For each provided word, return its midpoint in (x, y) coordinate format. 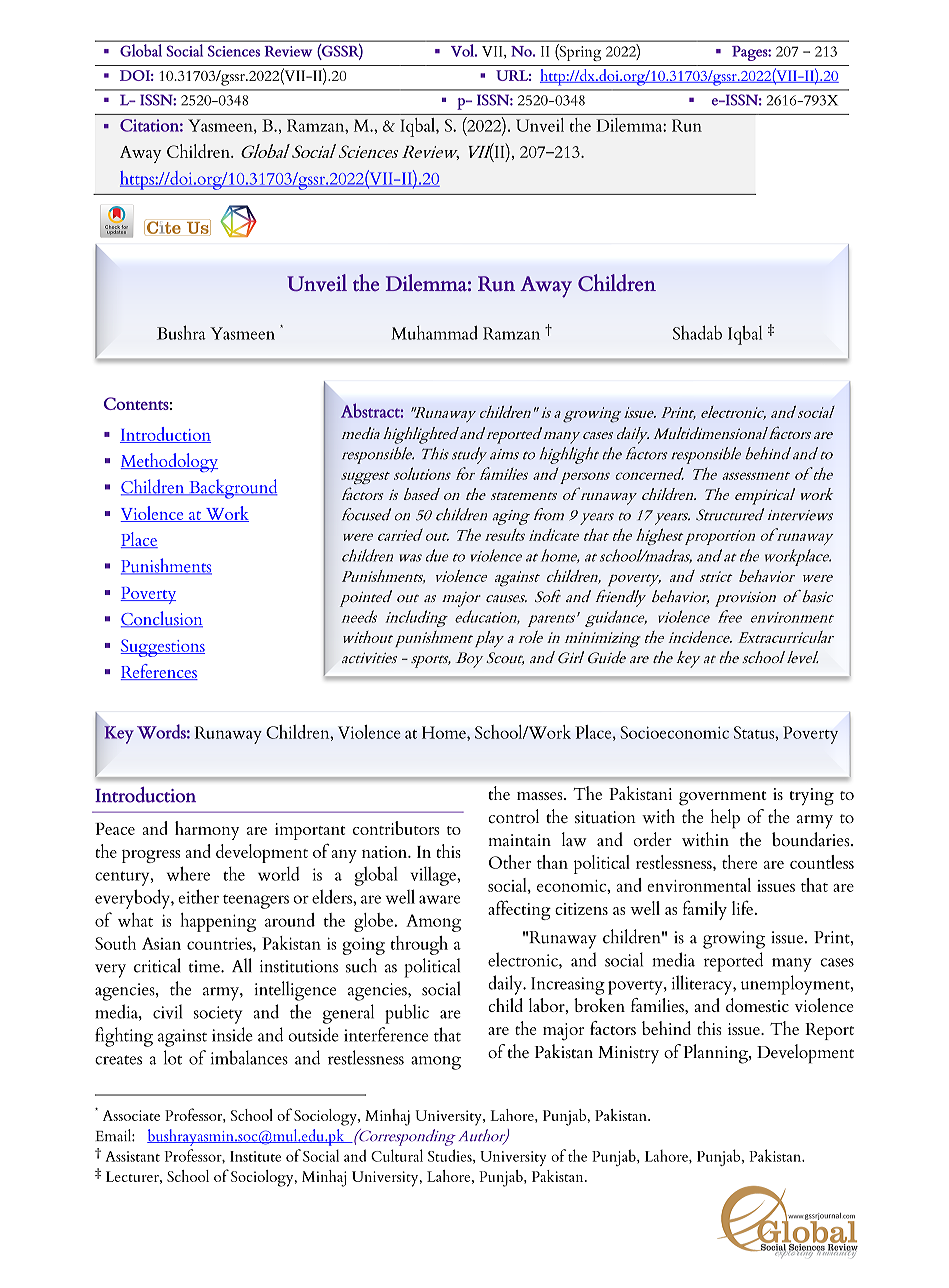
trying (812, 797)
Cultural (397, 1155)
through (419, 945)
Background (232, 489)
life (742, 907)
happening (218, 922)
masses (541, 796)
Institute (255, 1156)
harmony (207, 830)
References (159, 672)
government (722, 798)
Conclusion (162, 619)
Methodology (169, 462)
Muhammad (434, 332)
